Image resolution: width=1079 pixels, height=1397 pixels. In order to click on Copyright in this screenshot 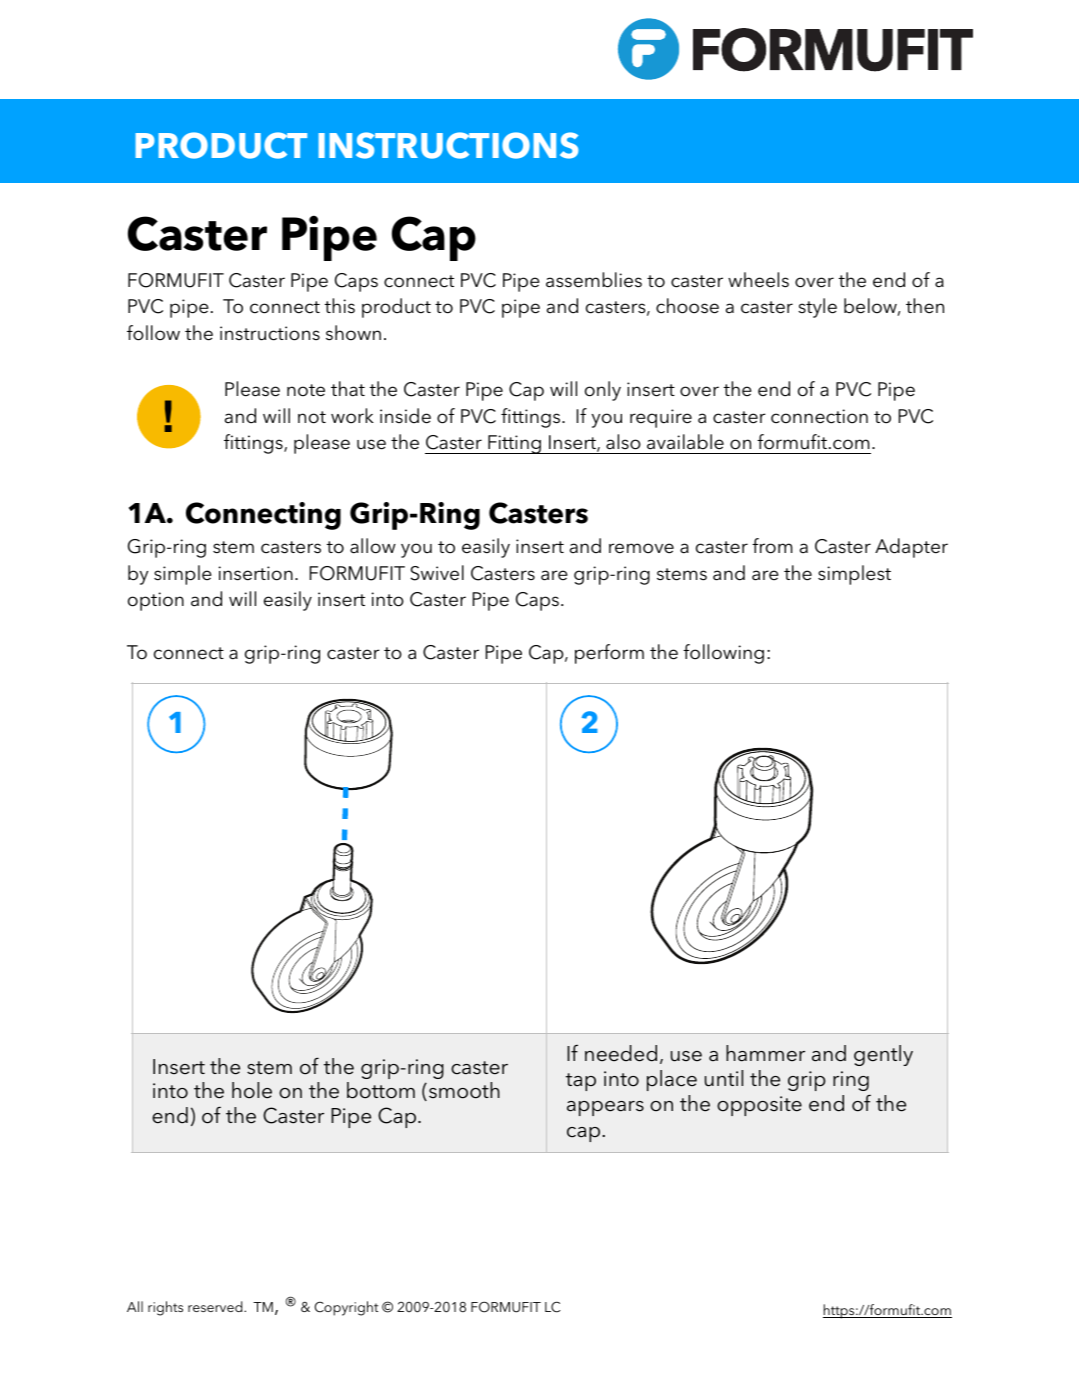, I will do `click(346, 1308)`.
